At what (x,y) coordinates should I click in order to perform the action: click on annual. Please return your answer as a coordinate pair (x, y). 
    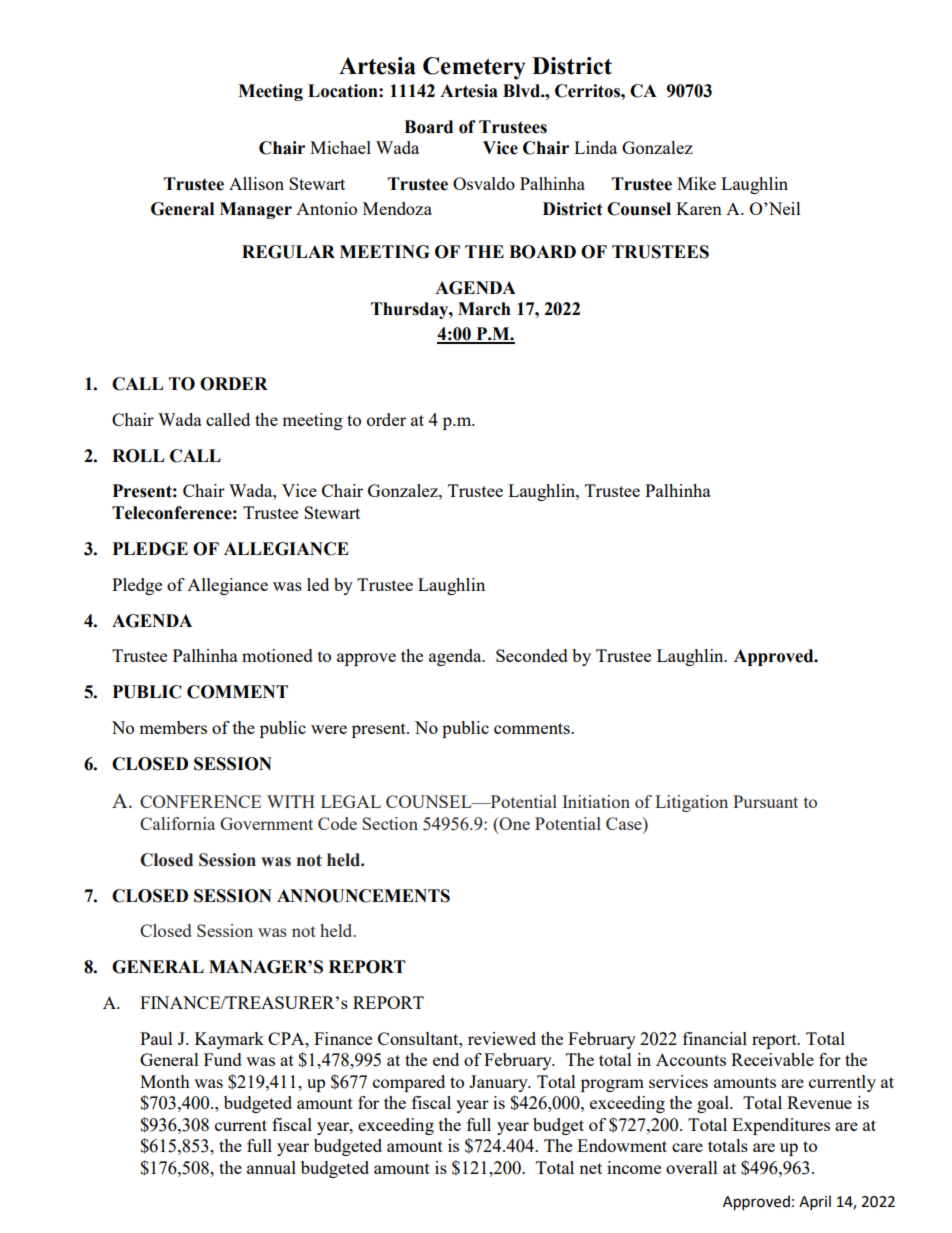
    Looking at the image, I should click on (271, 1167).
